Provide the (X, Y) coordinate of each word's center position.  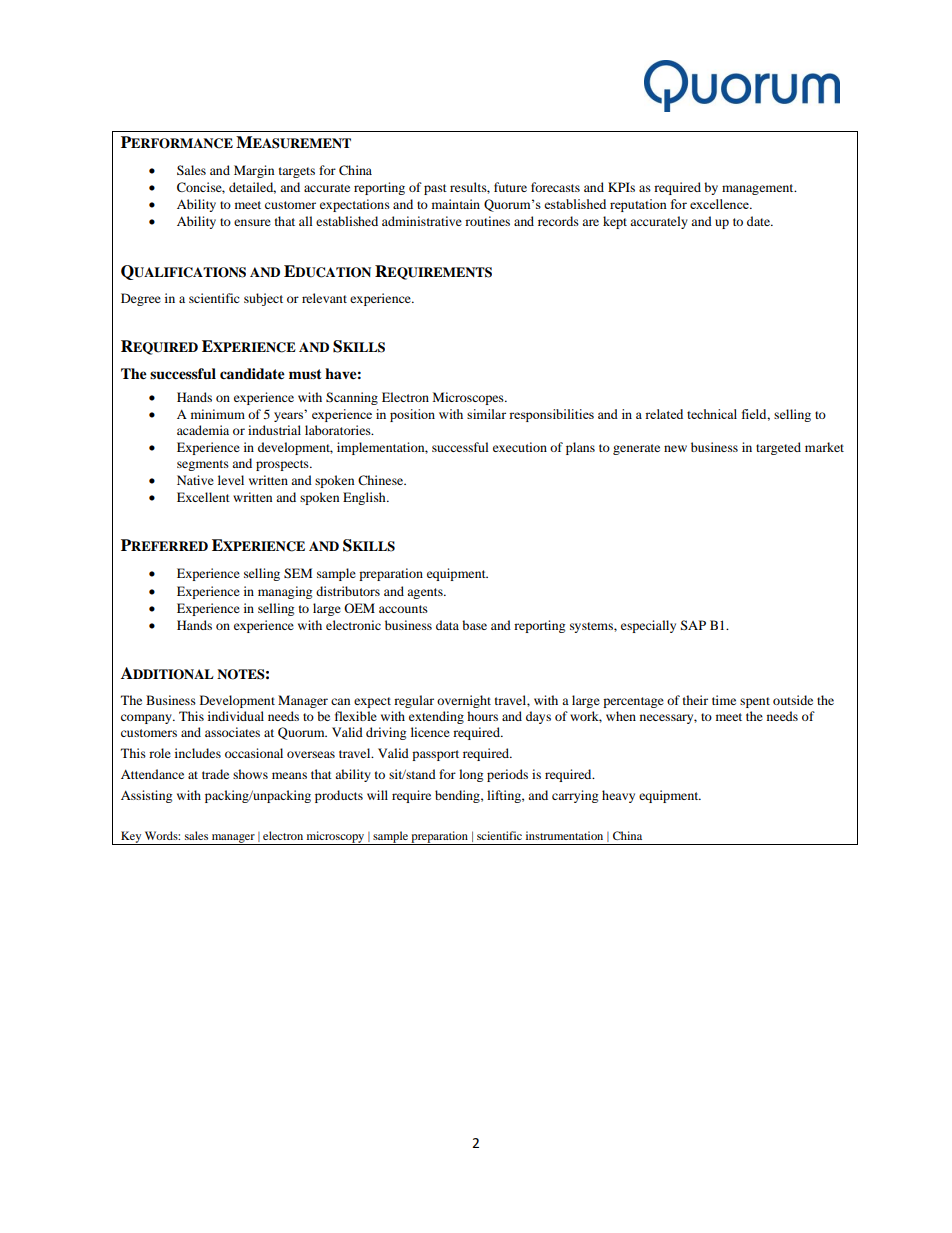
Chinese (382, 480)
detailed (252, 188)
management (759, 189)
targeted (778, 448)
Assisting (146, 796)
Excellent (203, 497)
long (471, 775)
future (510, 187)
